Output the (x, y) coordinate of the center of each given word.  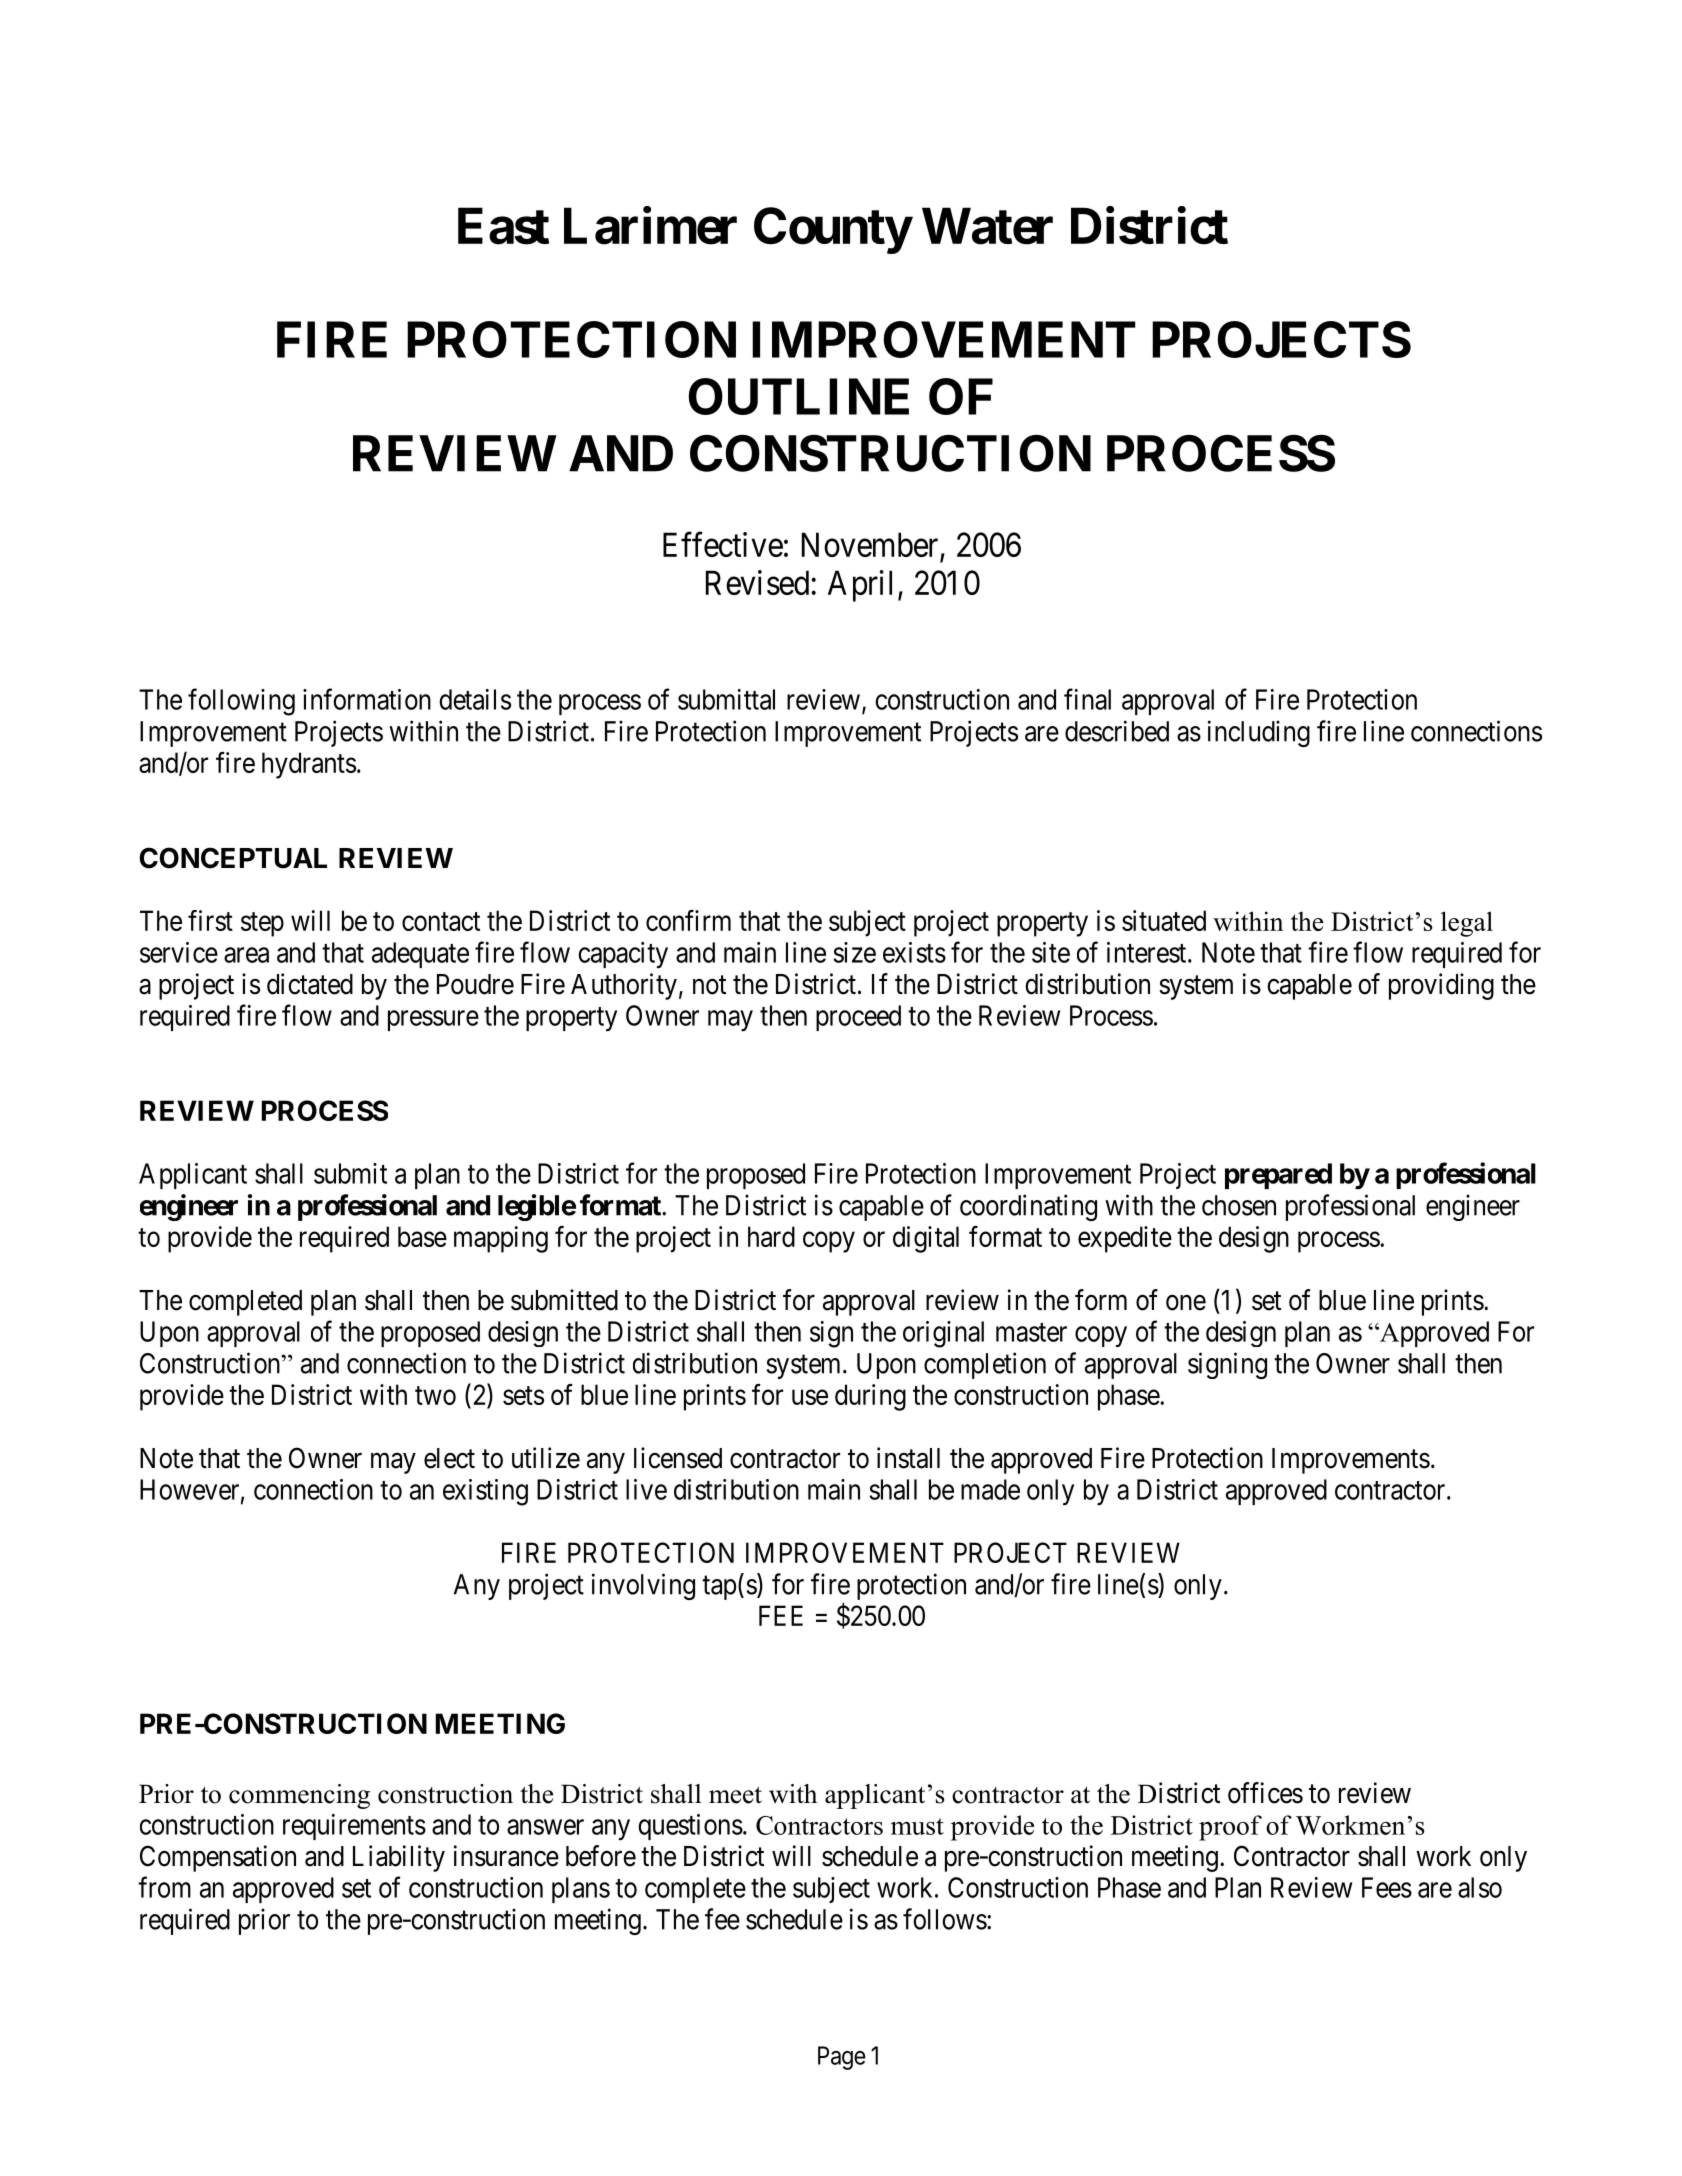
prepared (1278, 1176)
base (422, 1236)
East (503, 226)
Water (987, 226)
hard (771, 1236)
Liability (399, 1858)
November (871, 546)
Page (842, 2058)
